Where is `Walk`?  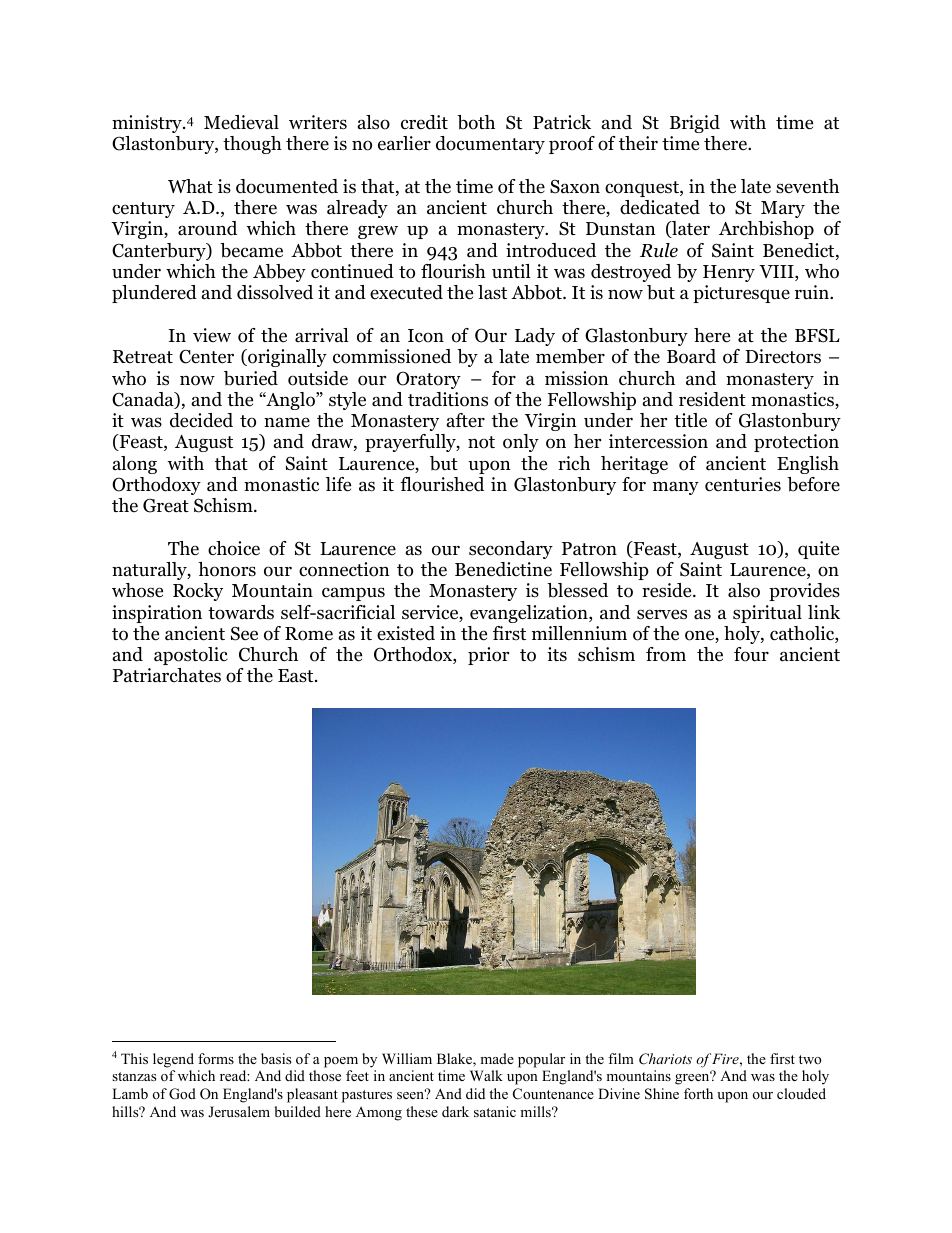 Walk is located at coordinates (486, 1075).
